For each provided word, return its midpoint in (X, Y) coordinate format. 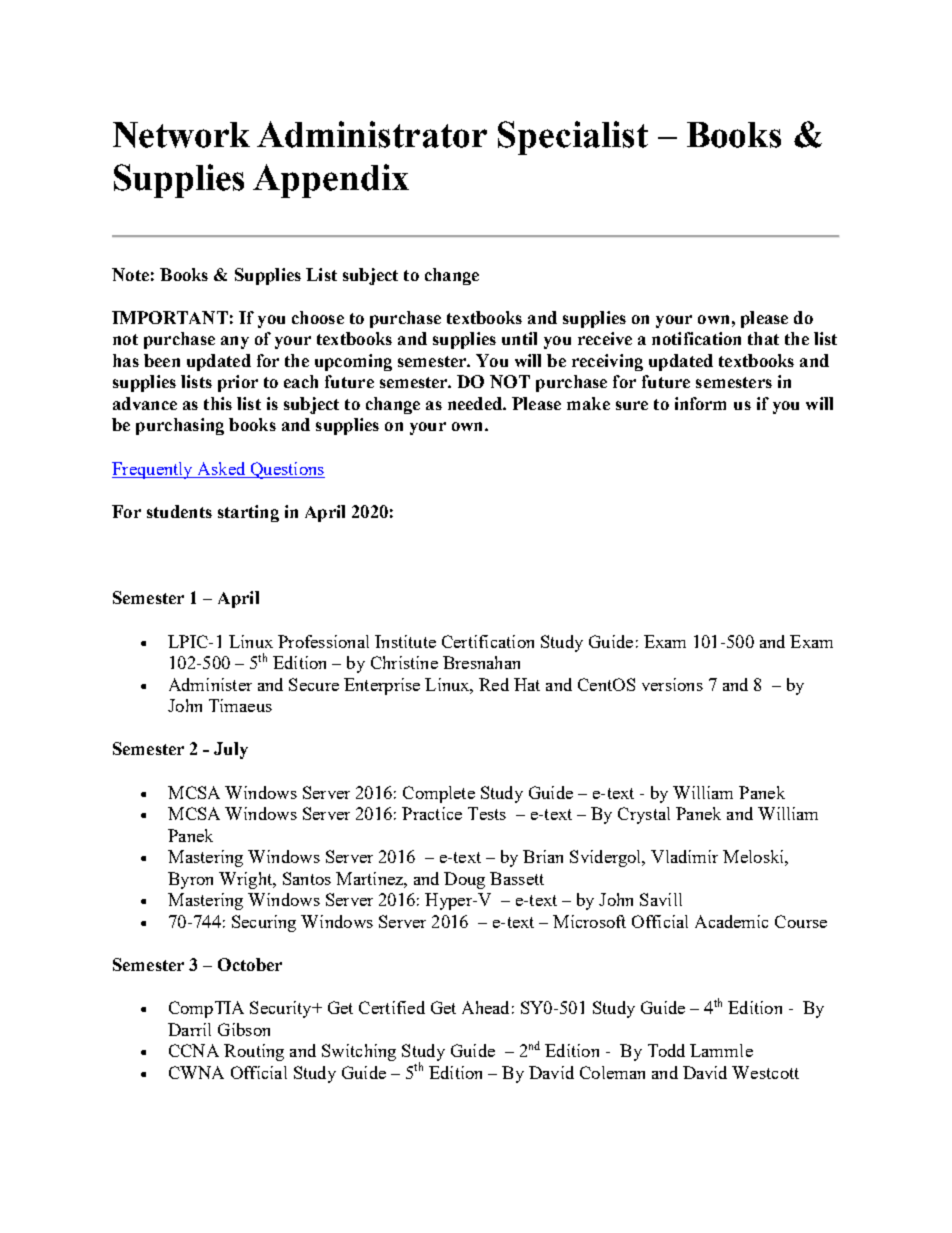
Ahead (485, 1007)
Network (181, 135)
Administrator (372, 134)
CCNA (194, 1050)
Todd (666, 1050)
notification (696, 338)
